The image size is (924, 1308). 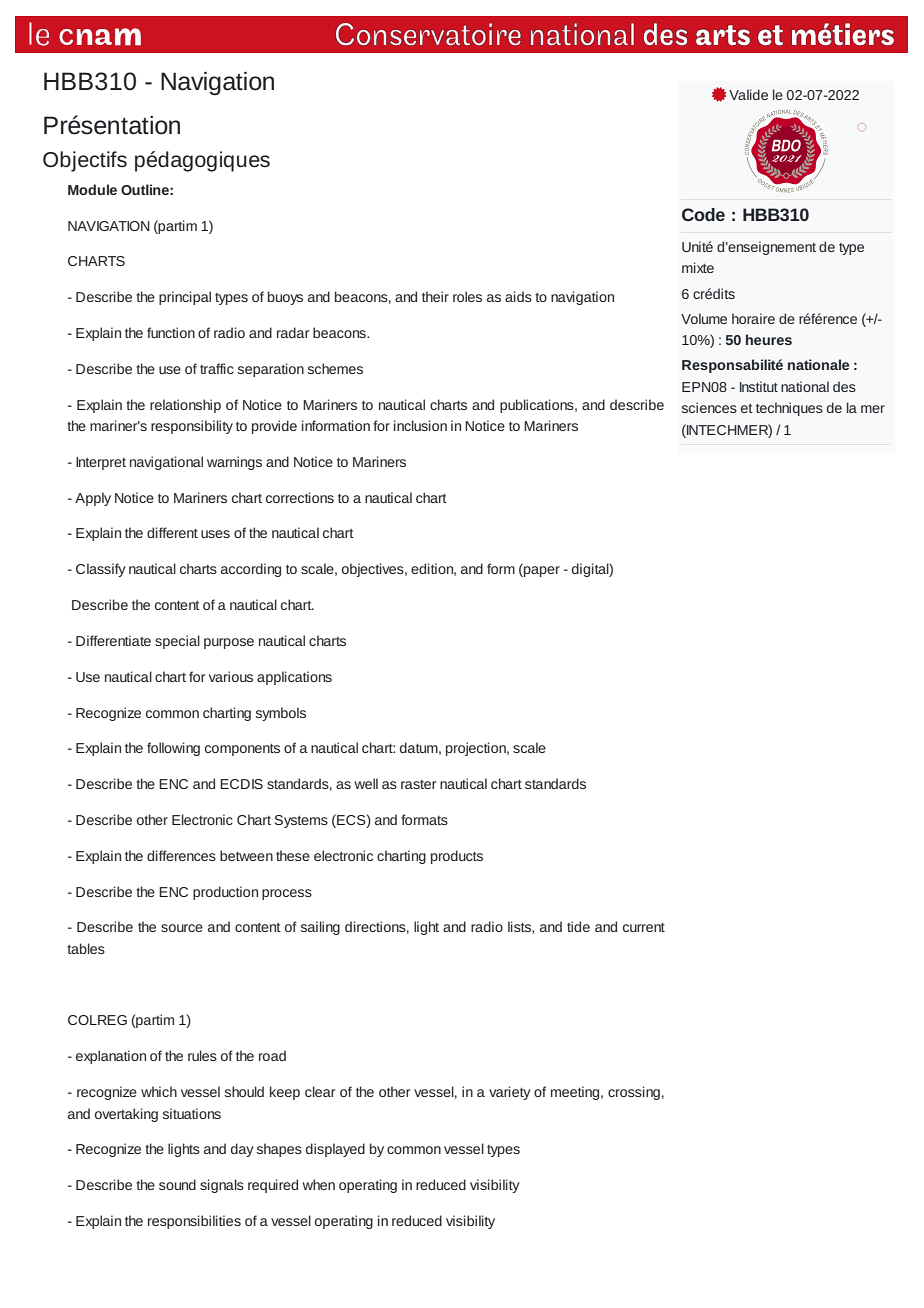 I want to click on raster, so click(x=418, y=784).
